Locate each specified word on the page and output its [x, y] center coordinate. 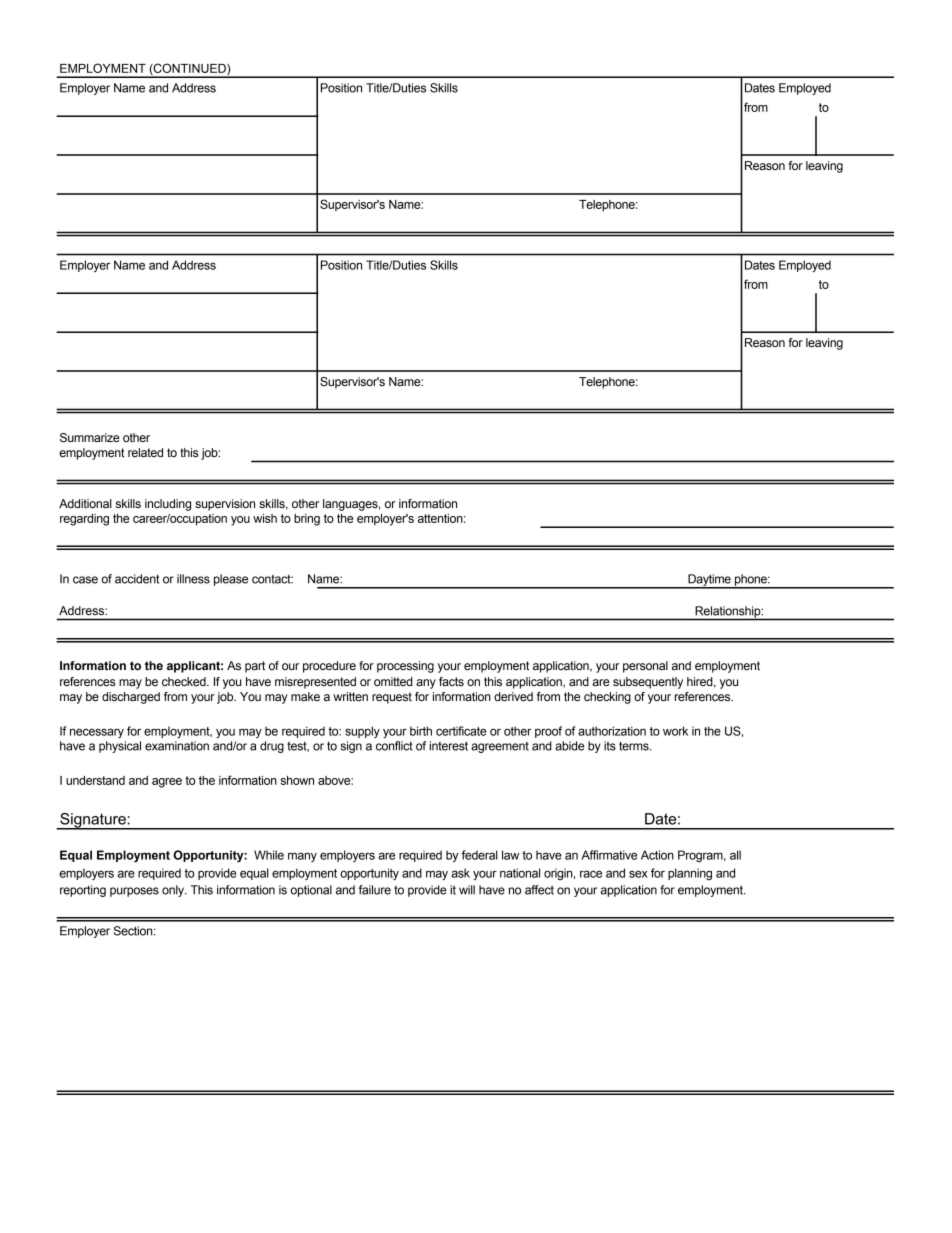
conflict [394, 746]
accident [137, 579]
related [145, 452]
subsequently [648, 683]
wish [265, 518]
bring [307, 520]
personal [645, 667]
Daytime [709, 581]
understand [95, 780]
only [174, 891]
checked [185, 681]
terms [635, 746]
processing [405, 667]
